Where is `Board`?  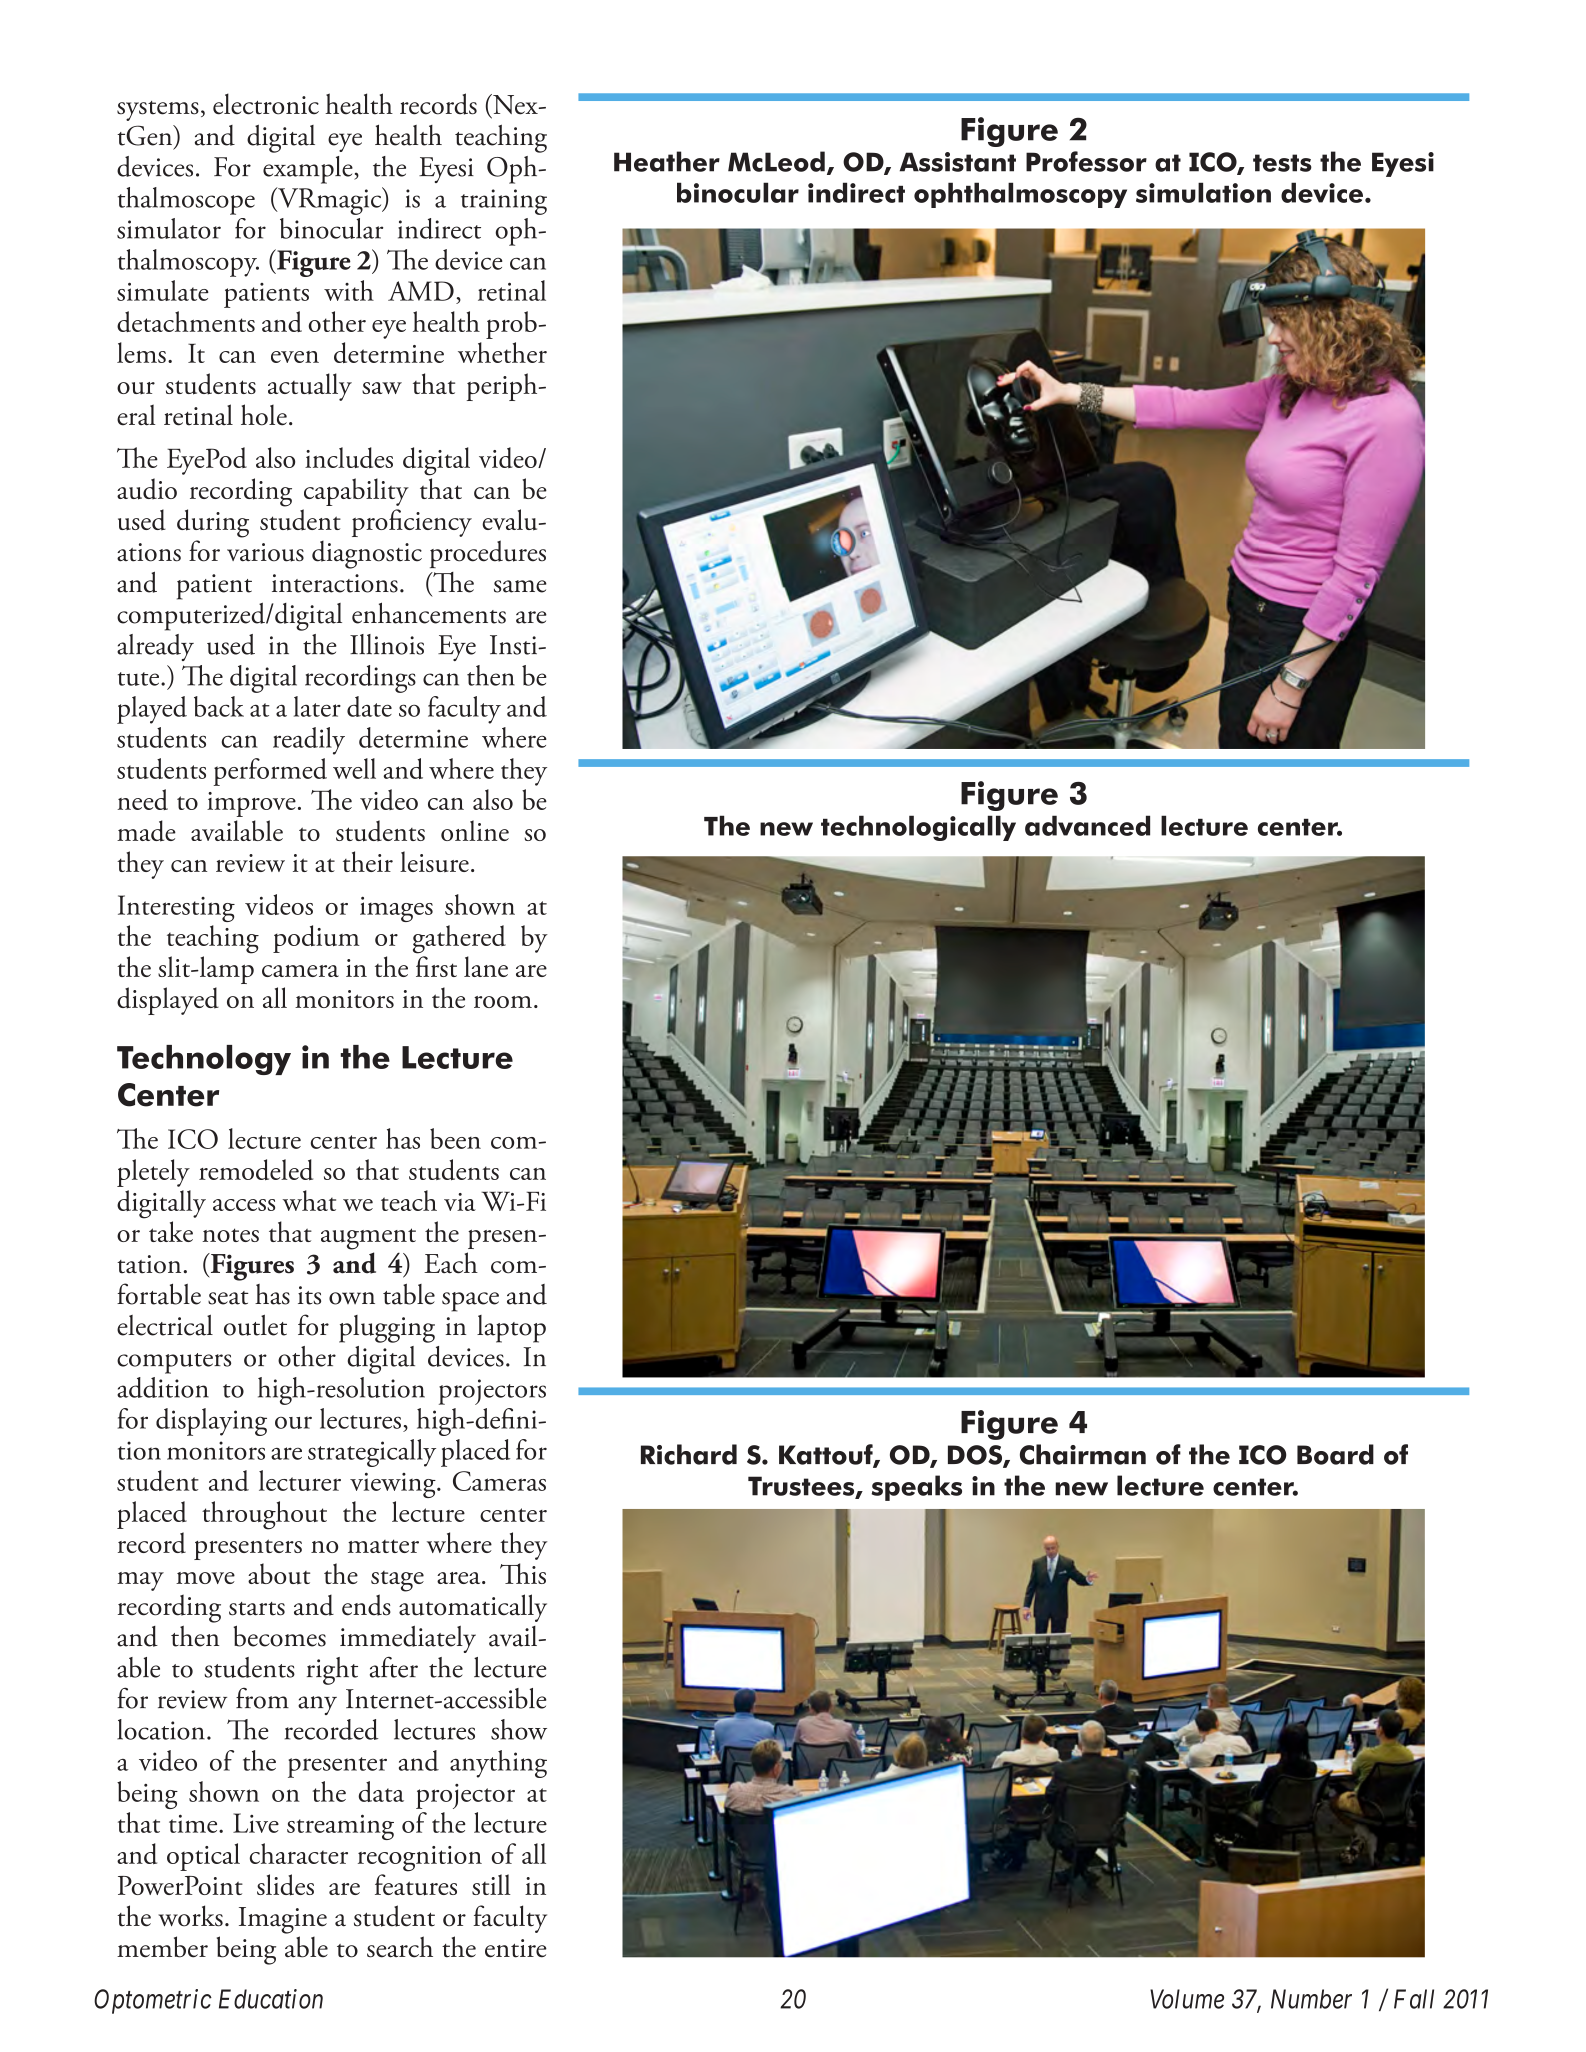 Board is located at coordinates (1335, 1454).
